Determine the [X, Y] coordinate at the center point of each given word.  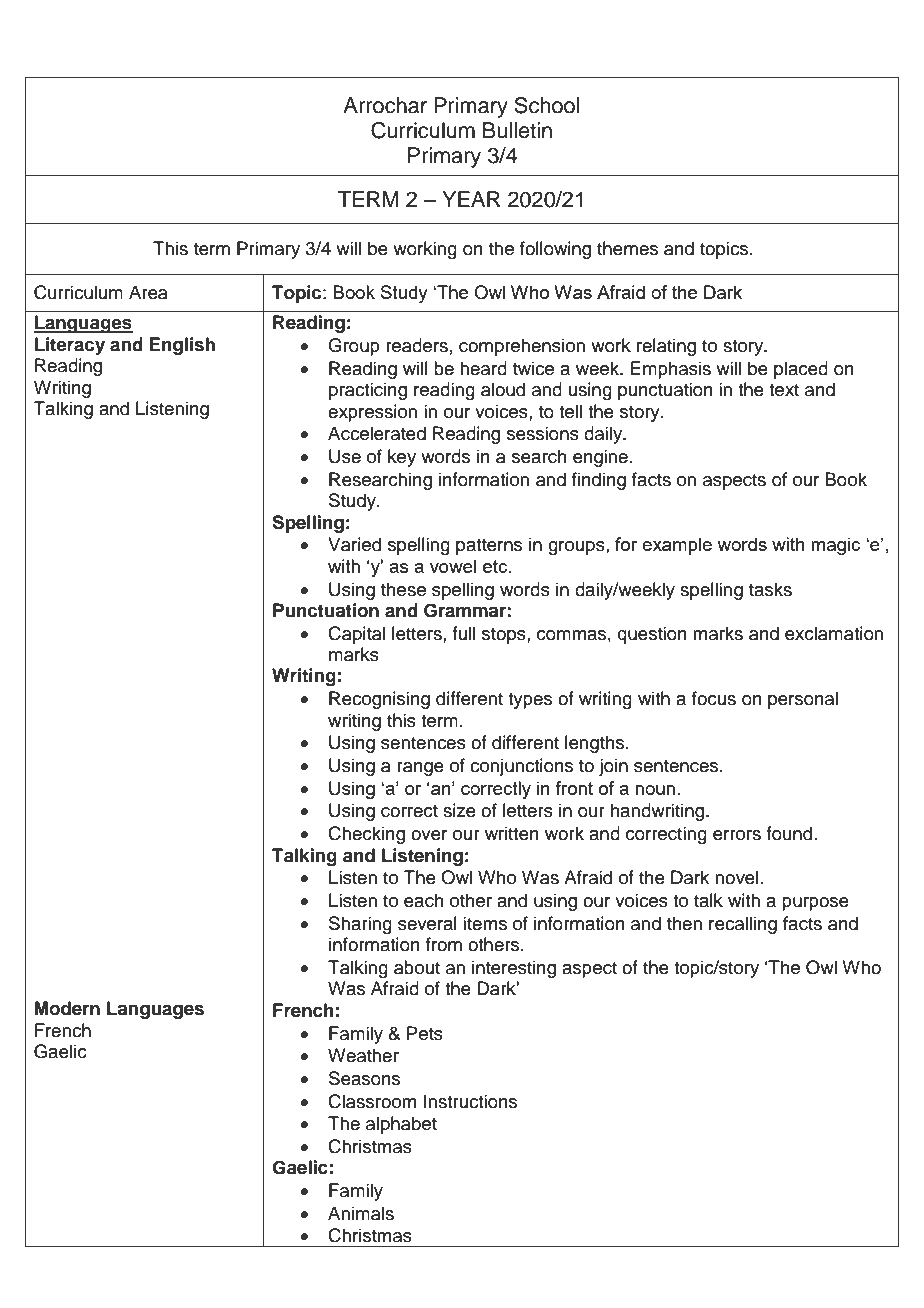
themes [627, 248]
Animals [361, 1213]
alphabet [401, 1125]
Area [148, 292]
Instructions [470, 1101]
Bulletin [517, 130]
